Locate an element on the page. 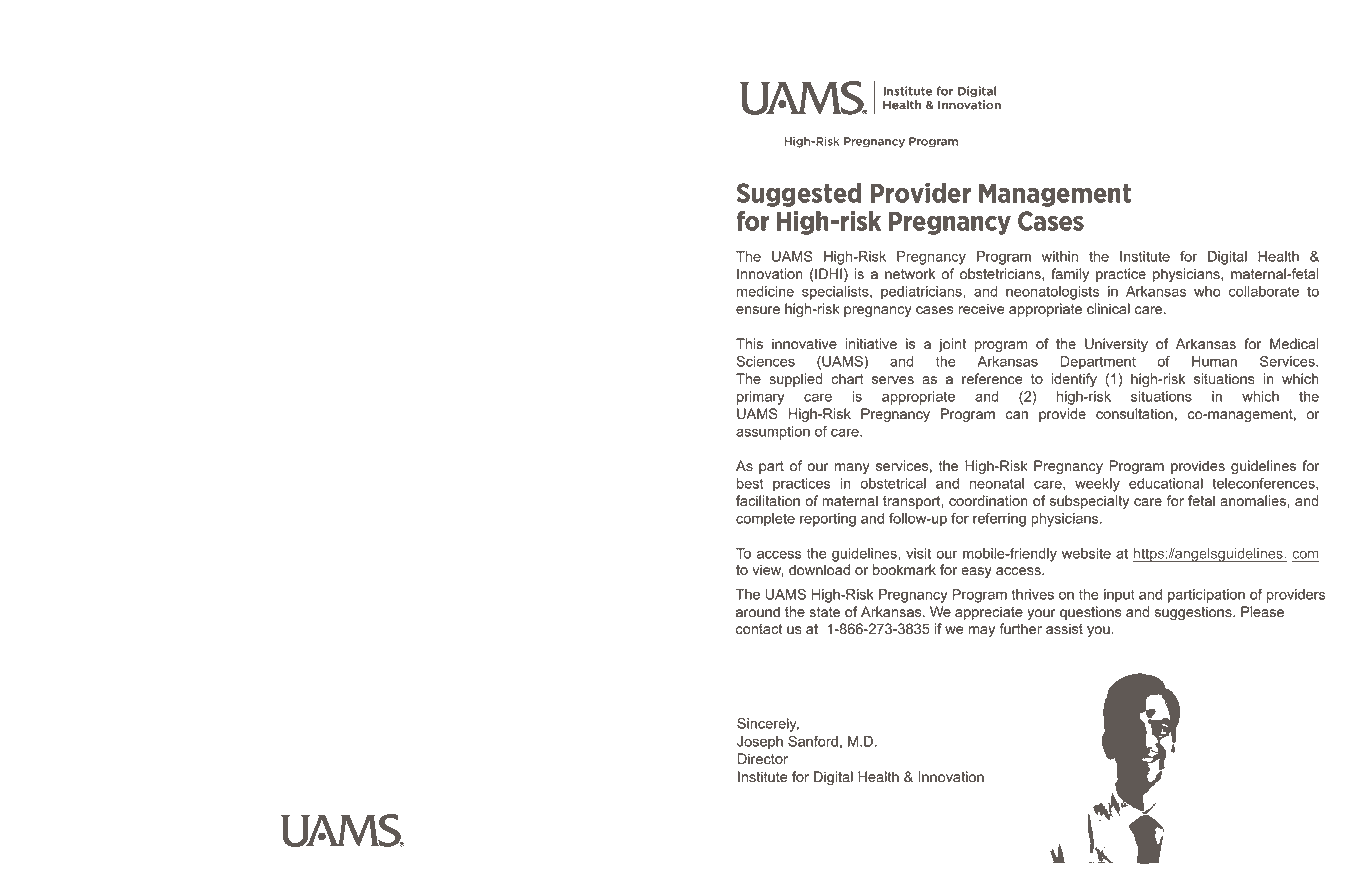 The height and width of the document is (887, 1372). Human is located at coordinates (1214, 361).
